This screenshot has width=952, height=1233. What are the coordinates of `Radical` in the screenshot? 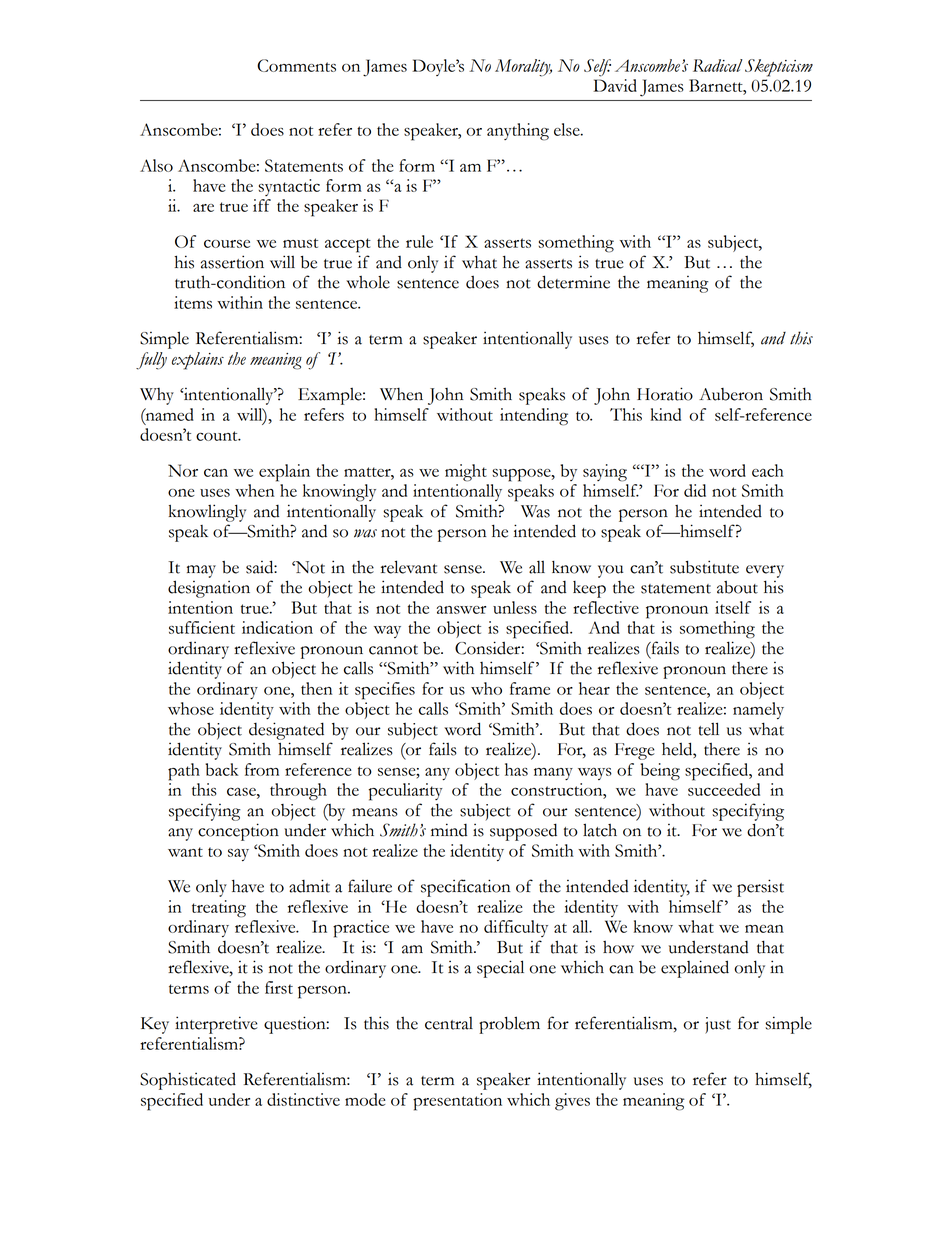 It's located at (718, 65).
